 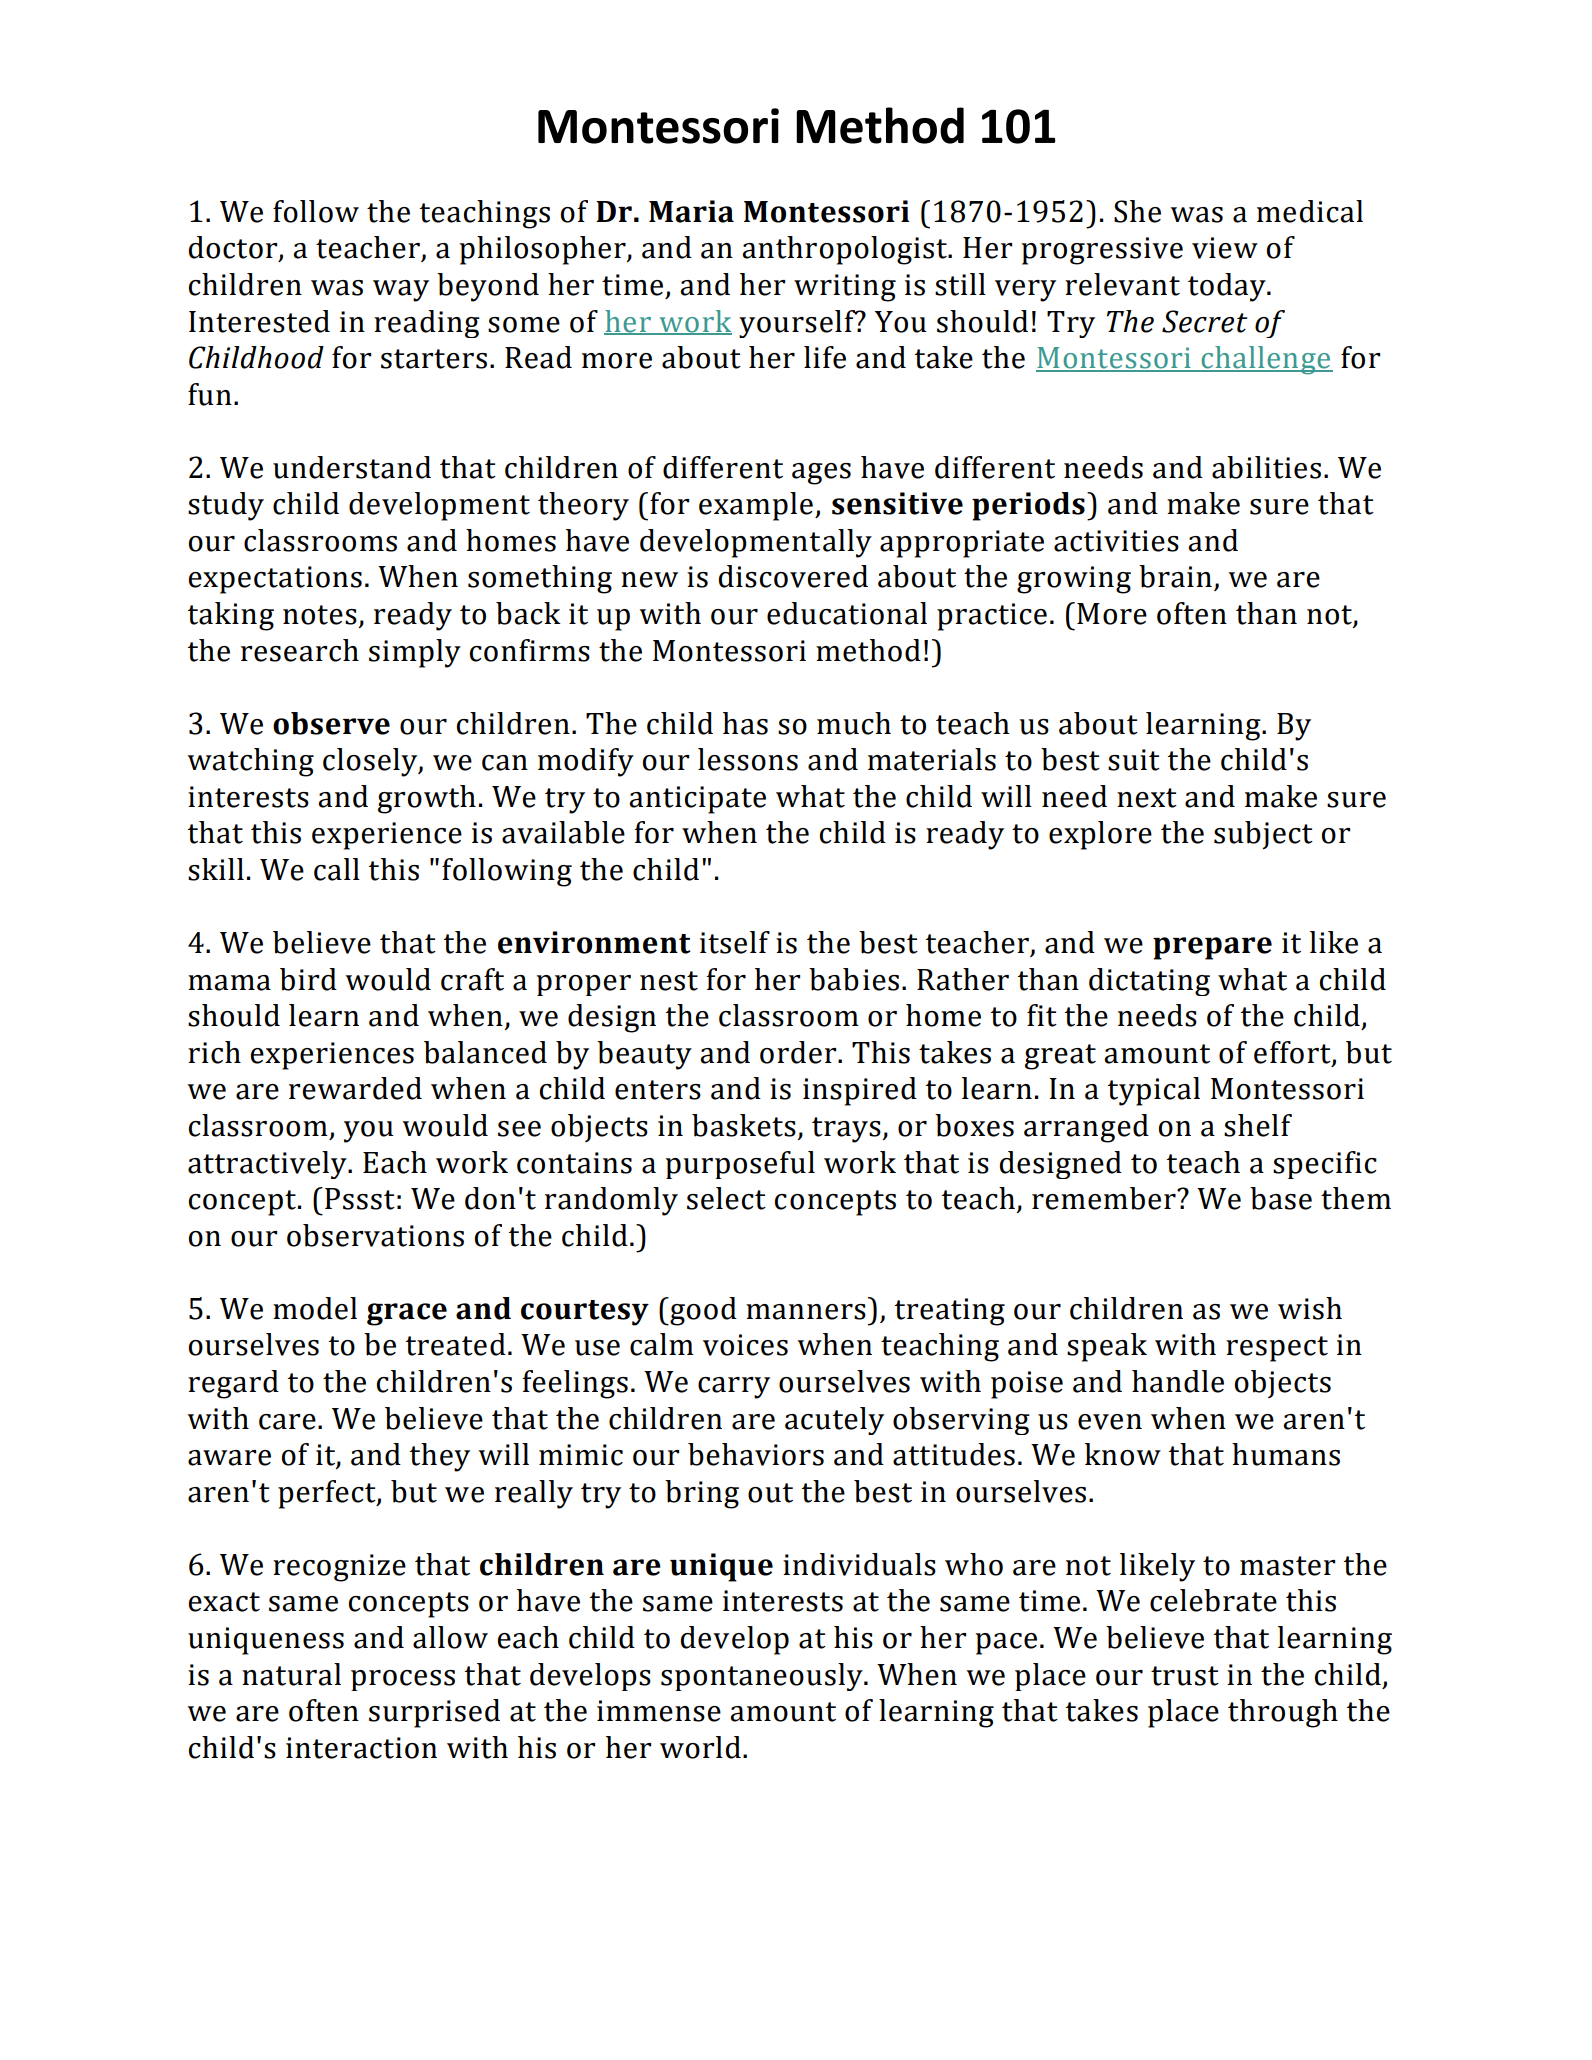 I want to click on shelf, so click(x=1258, y=1125).
